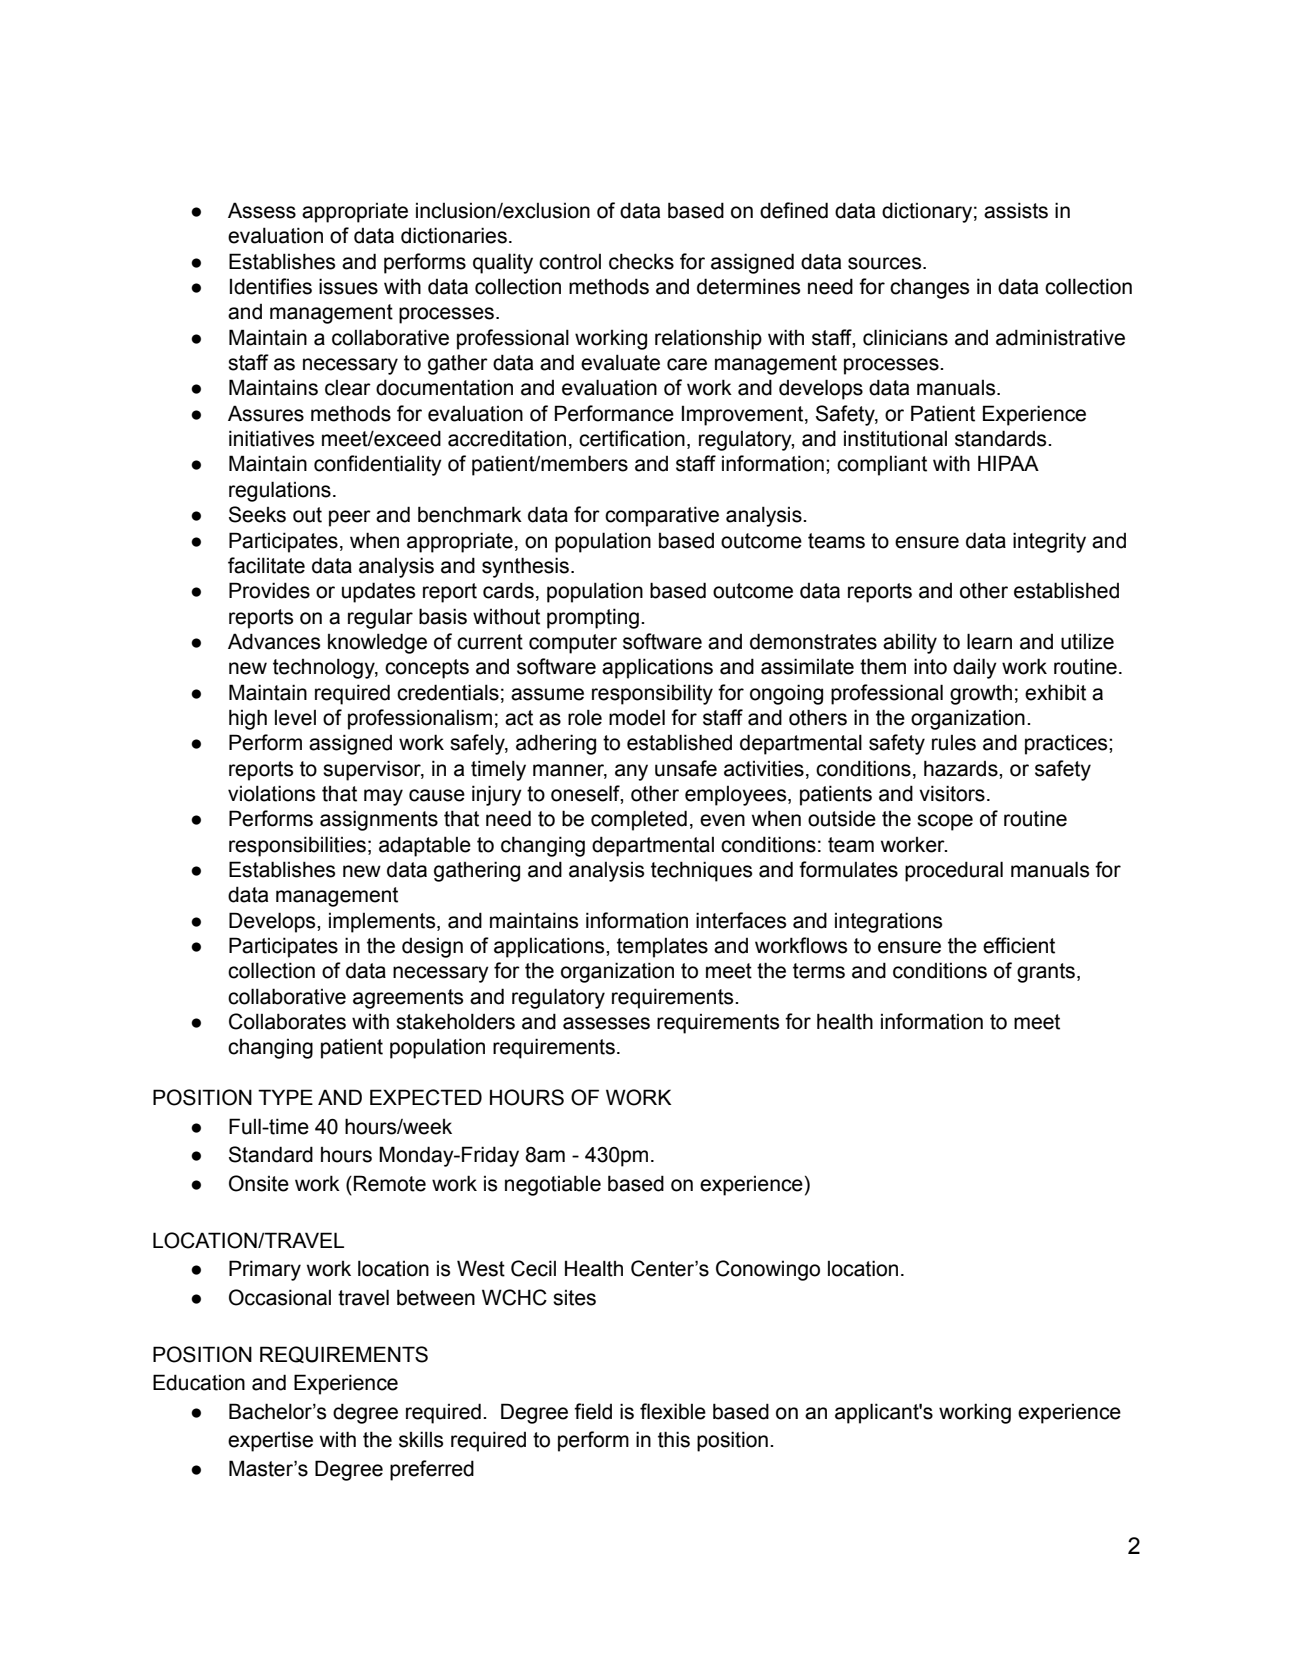 The height and width of the document is (1673, 1293). What do you see at coordinates (641, 261) in the document?
I see `checks` at bounding box center [641, 261].
